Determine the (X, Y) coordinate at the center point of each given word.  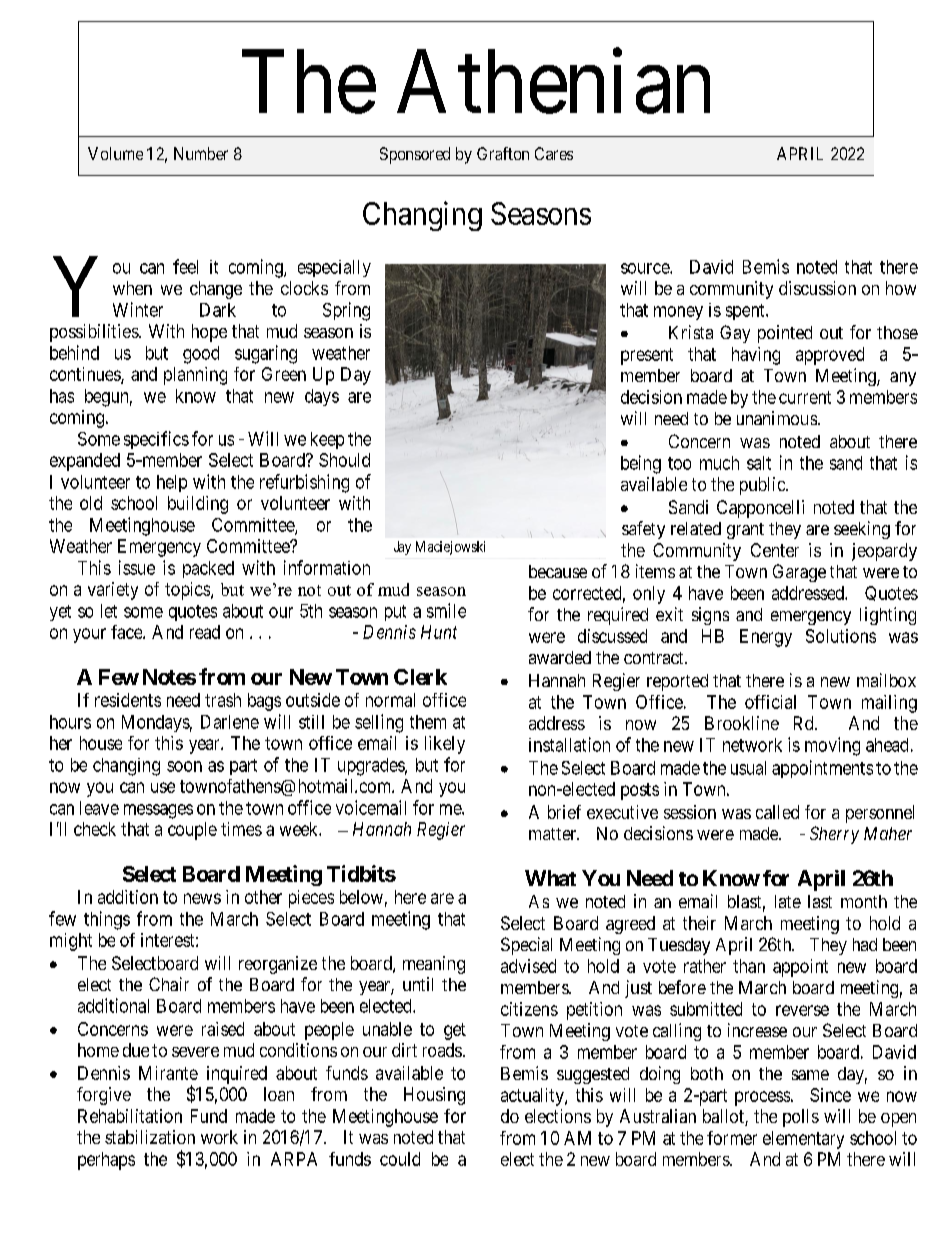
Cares (554, 153)
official (770, 702)
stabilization (150, 1137)
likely (445, 745)
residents (128, 700)
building (198, 505)
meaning (434, 965)
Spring (346, 311)
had (865, 944)
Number (201, 153)
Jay (402, 548)
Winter (138, 309)
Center (775, 550)
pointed (785, 334)
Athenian (553, 82)
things (107, 920)
